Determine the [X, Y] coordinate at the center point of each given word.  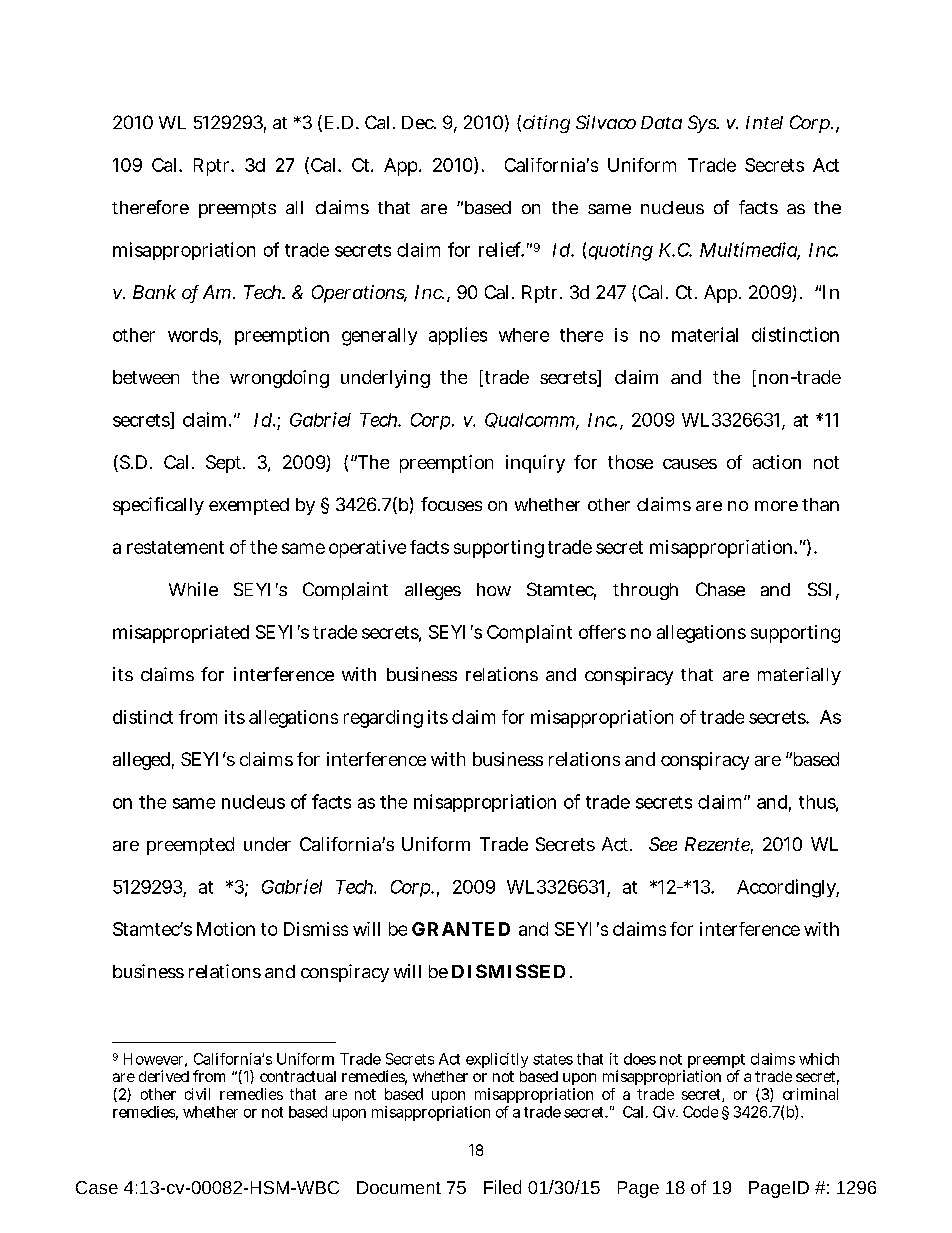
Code [700, 1112]
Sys [702, 124]
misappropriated [181, 634]
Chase [720, 589]
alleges [433, 591]
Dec [418, 122]
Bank [154, 292]
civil [197, 1094]
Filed [502, 1187]
